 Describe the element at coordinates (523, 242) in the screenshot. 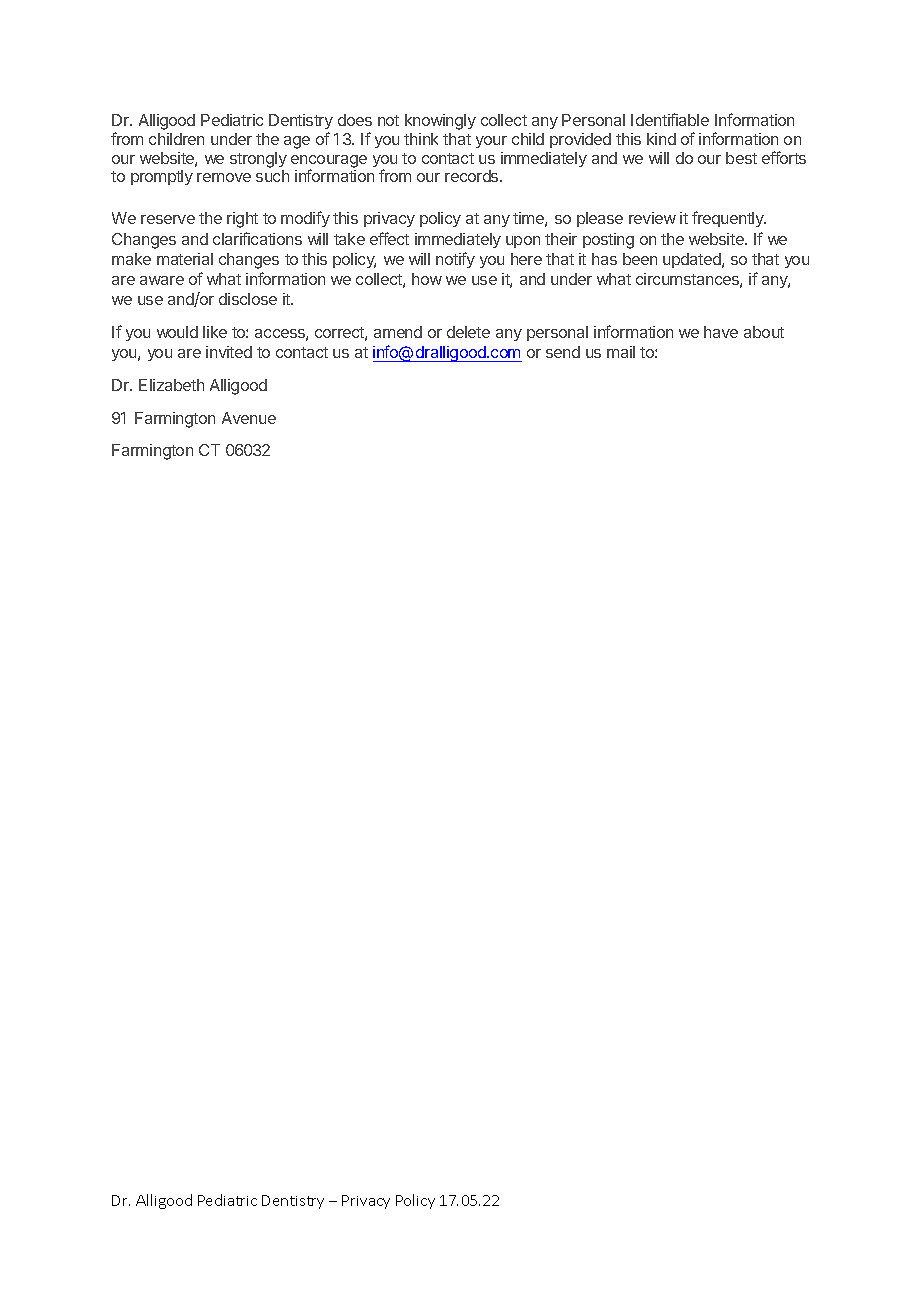

I see `upon` at that location.
